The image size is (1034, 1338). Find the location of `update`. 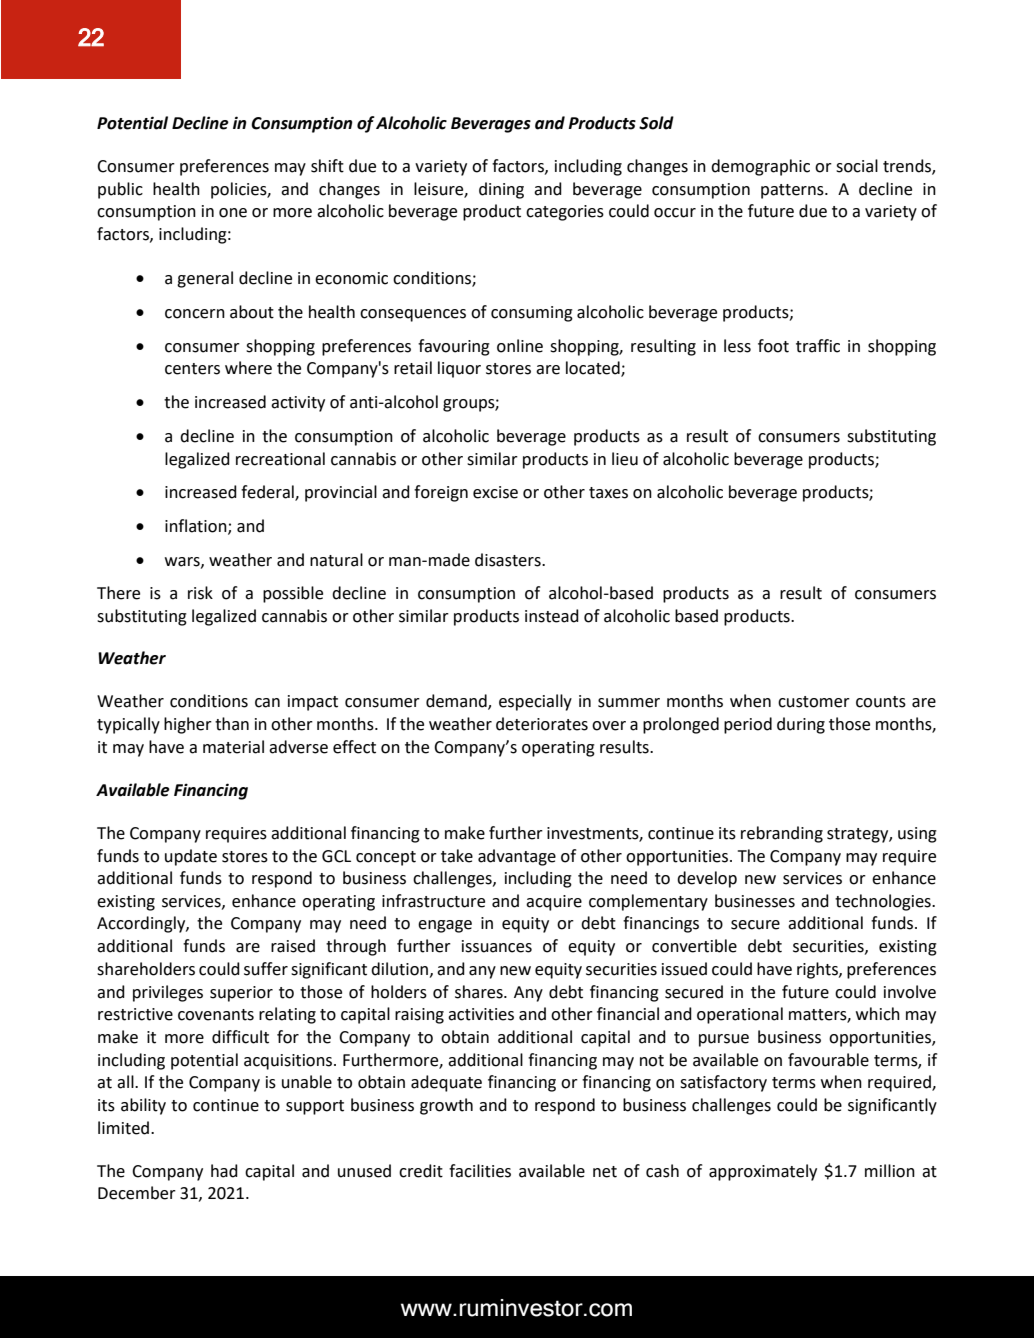

update is located at coordinates (191, 857).
